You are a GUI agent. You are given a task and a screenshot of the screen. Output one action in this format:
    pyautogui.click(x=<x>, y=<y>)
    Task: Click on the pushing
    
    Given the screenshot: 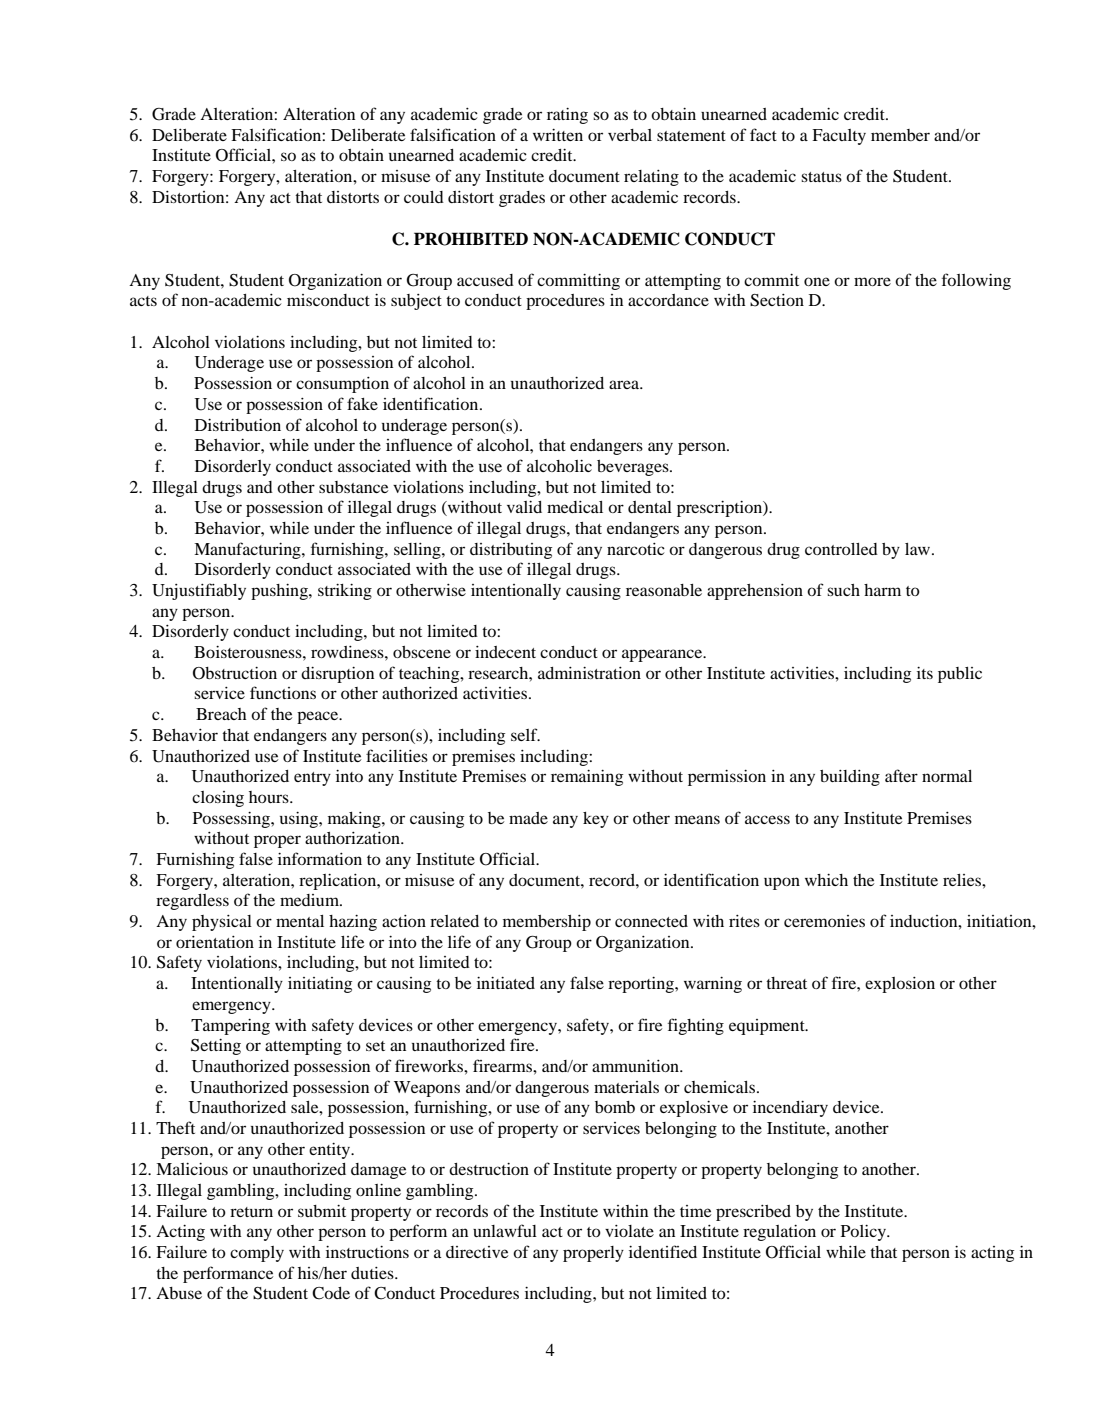 What is the action you would take?
    pyautogui.click(x=280, y=592)
